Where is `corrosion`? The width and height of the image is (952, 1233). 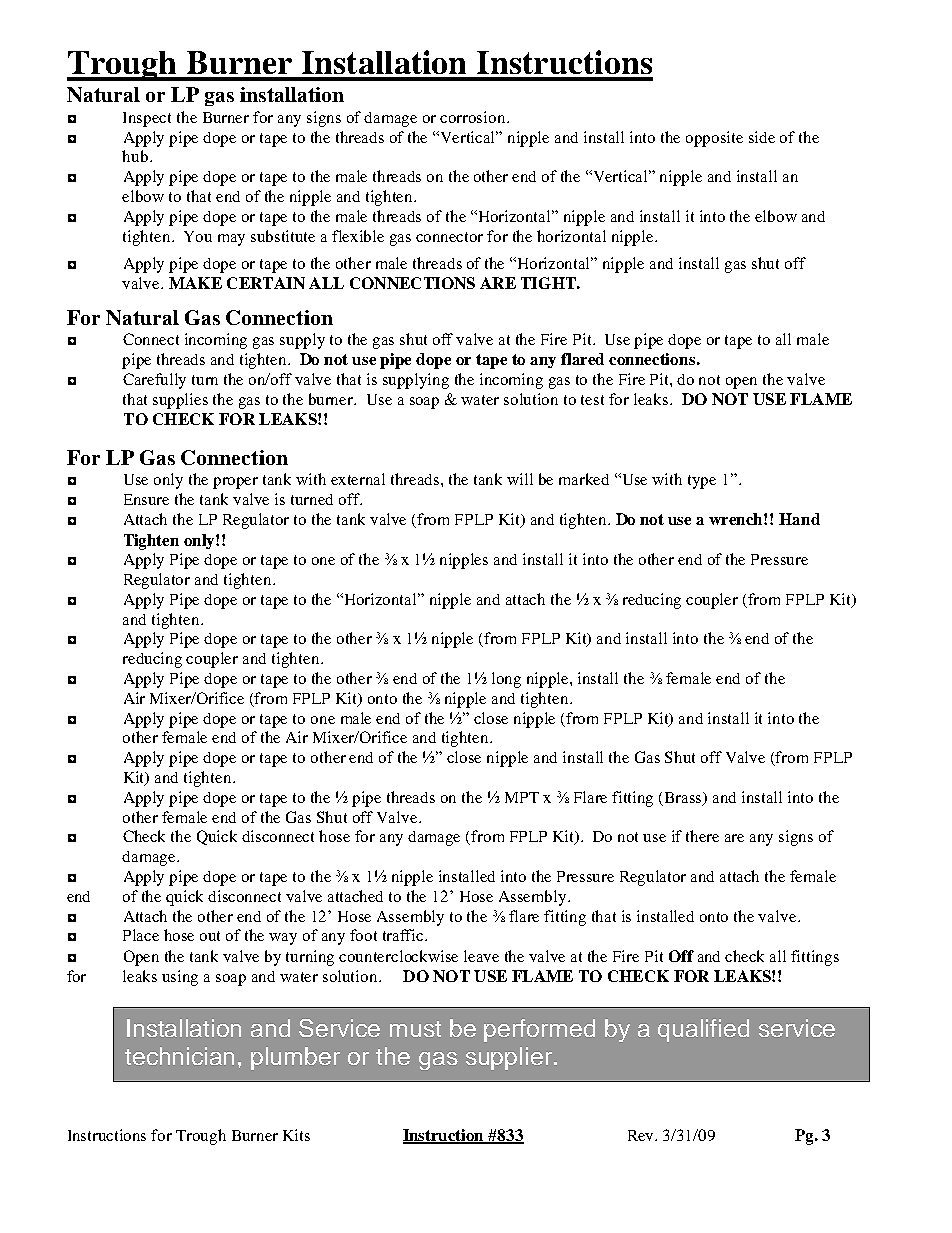
corrosion is located at coordinates (474, 117).
